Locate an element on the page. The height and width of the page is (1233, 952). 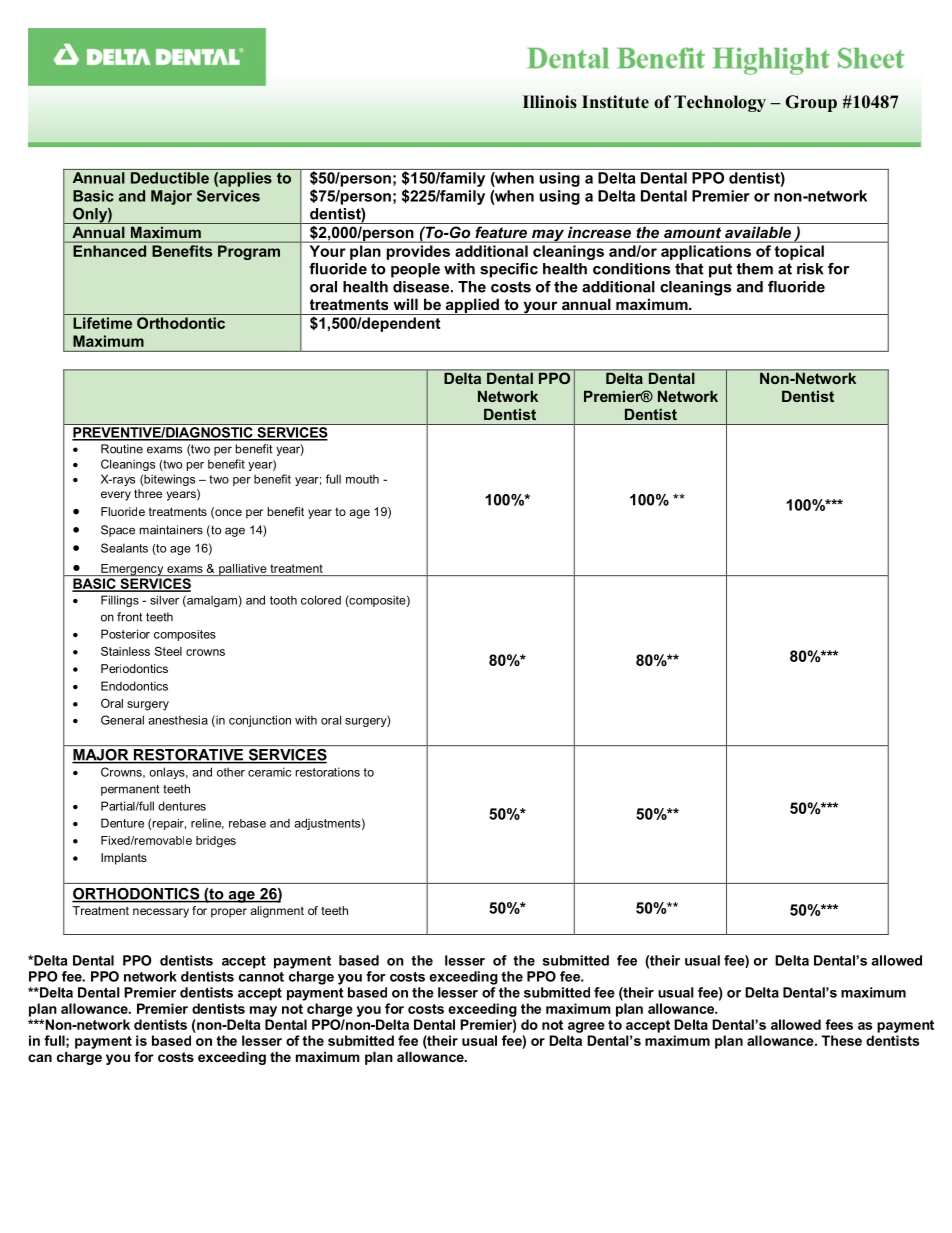
fees is located at coordinates (839, 1024).
